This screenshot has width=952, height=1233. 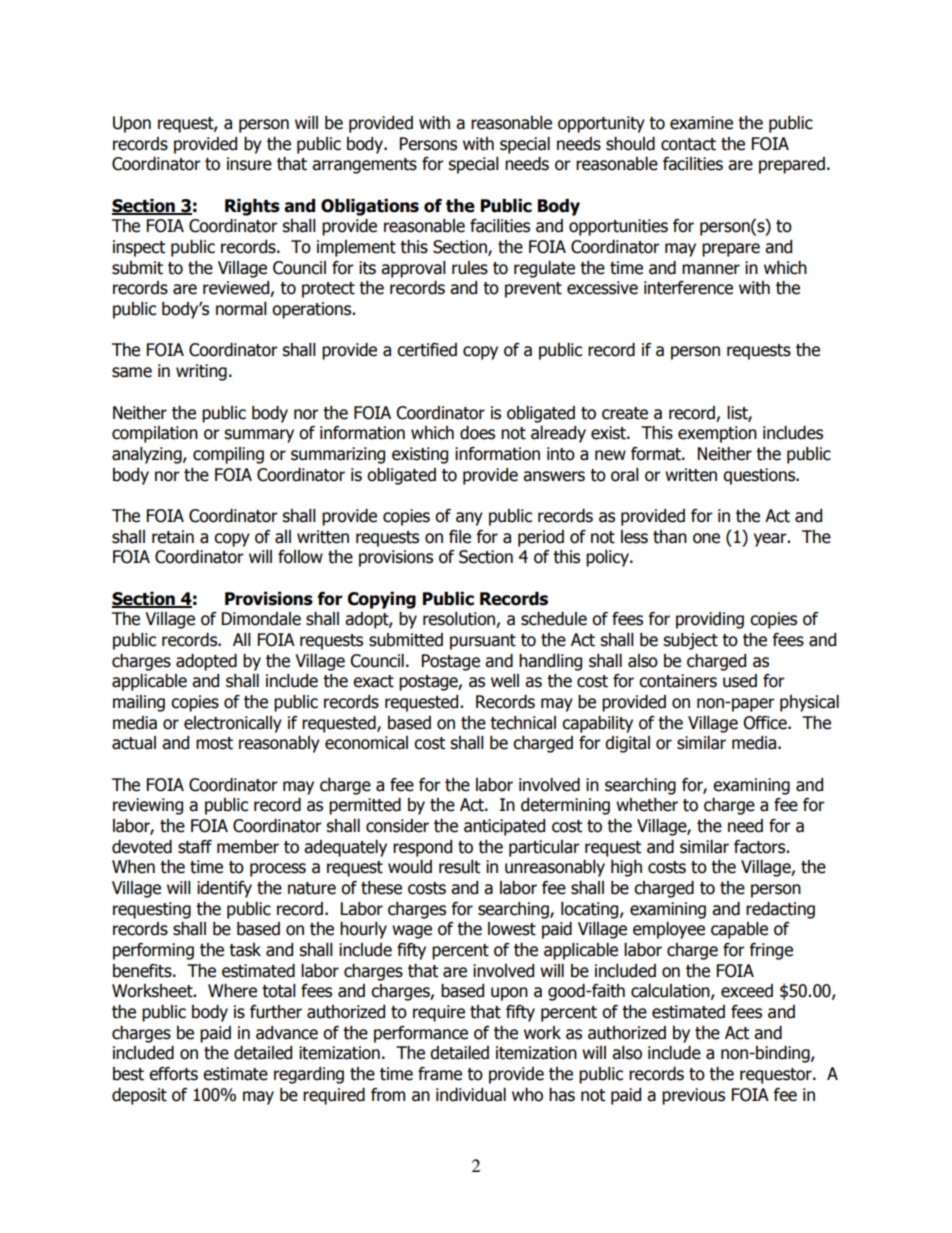 I want to click on arrangements, so click(x=364, y=166).
